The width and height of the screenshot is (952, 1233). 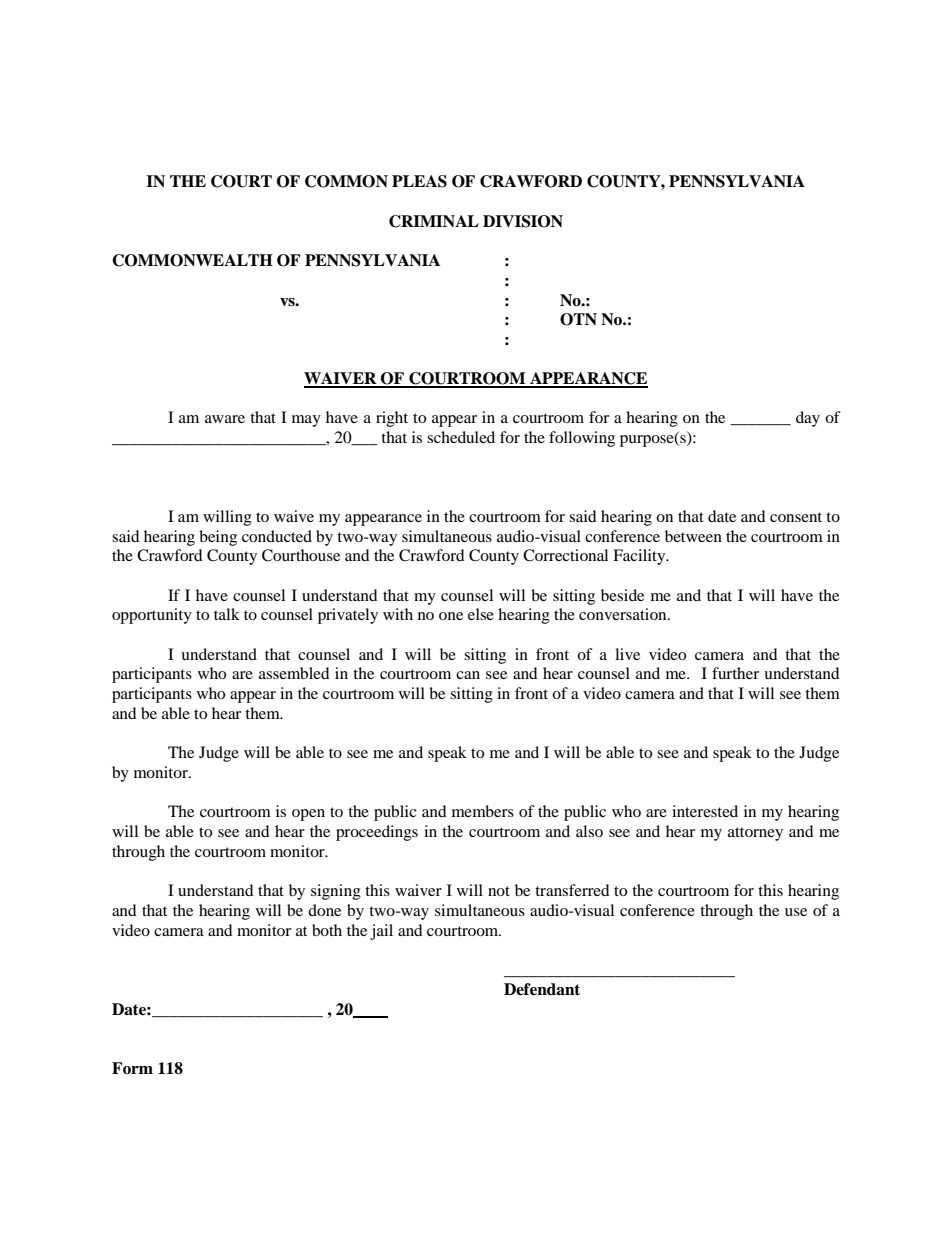 What do you see at coordinates (308, 815) in the screenshot?
I see `open` at bounding box center [308, 815].
